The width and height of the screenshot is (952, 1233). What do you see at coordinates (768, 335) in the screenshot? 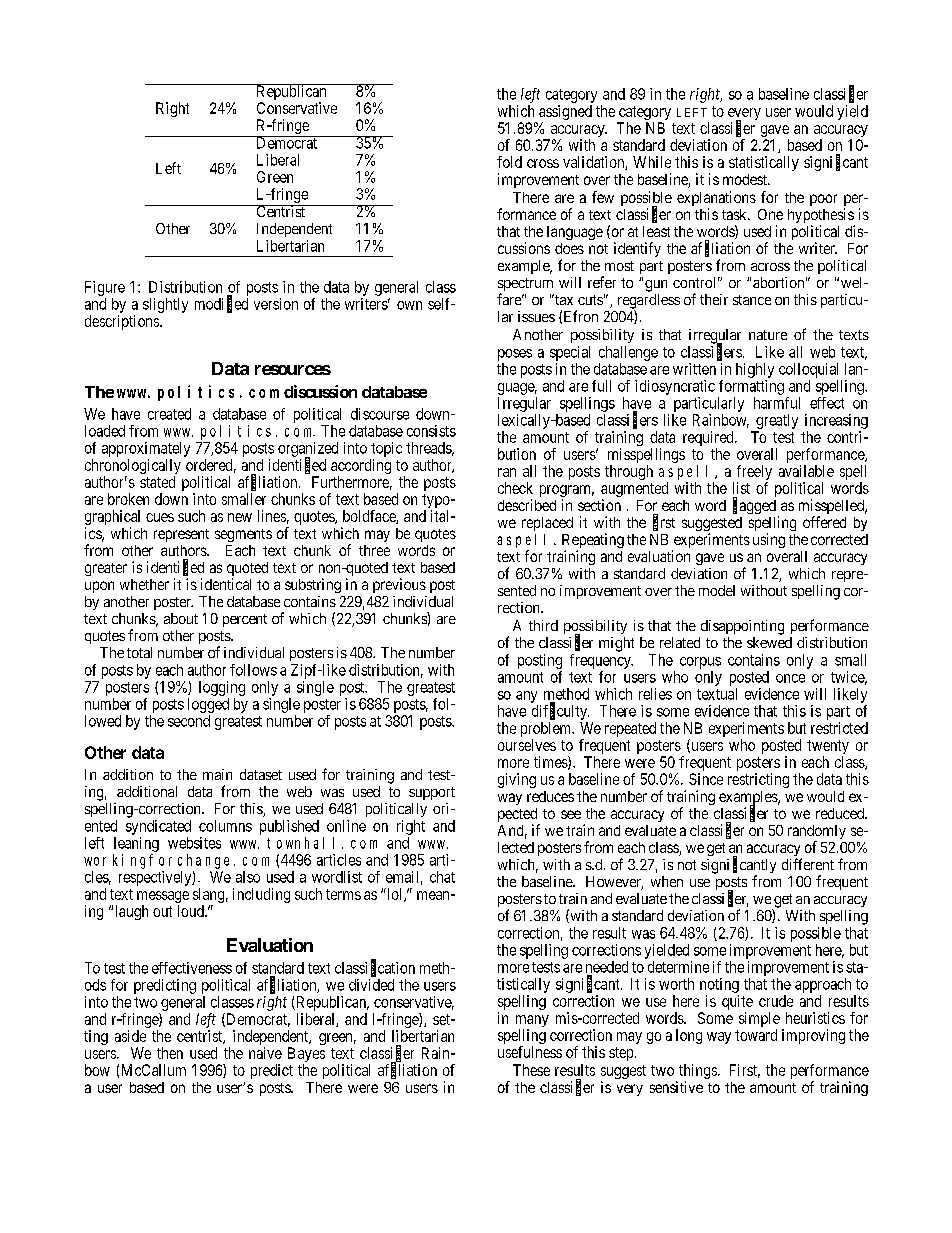
I see `nature` at bounding box center [768, 335].
